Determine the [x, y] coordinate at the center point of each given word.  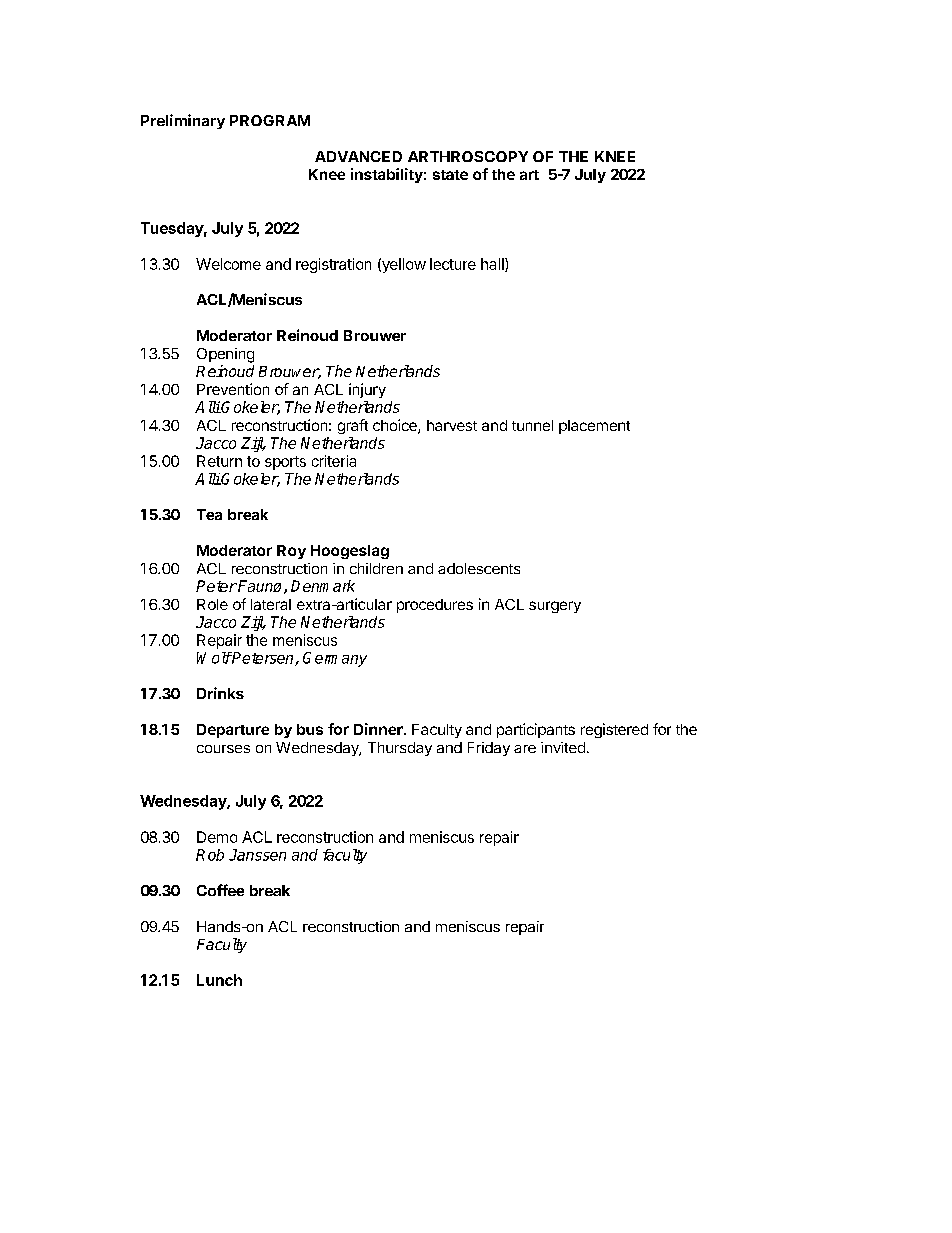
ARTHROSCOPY [468, 156]
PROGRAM [270, 120]
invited [563, 747]
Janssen [257, 855]
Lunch [219, 980]
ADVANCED [358, 156]
